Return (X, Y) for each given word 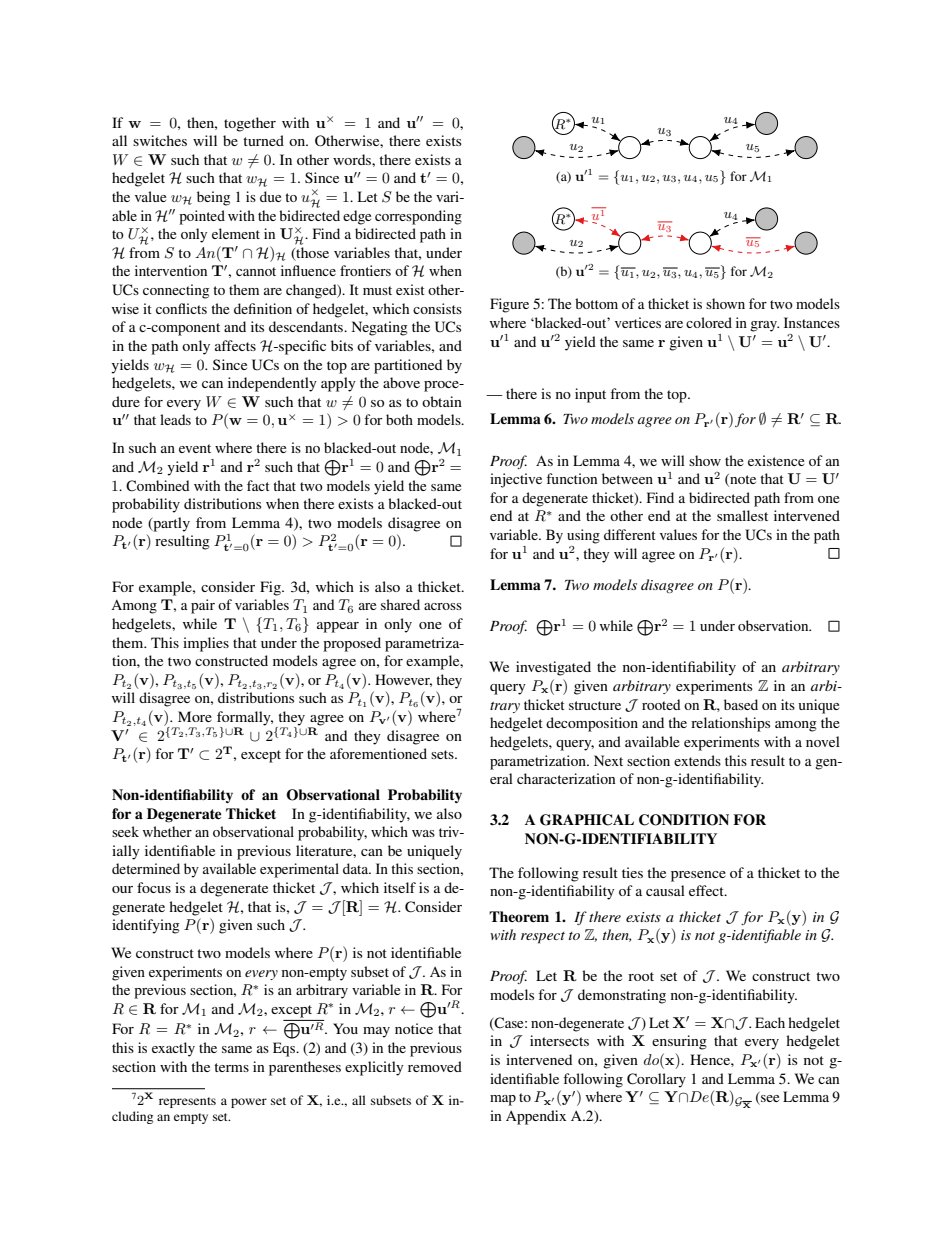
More (195, 716)
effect (707, 890)
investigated (553, 668)
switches (160, 140)
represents (187, 1102)
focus (154, 887)
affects (235, 345)
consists (437, 308)
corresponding (418, 217)
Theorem (519, 916)
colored (709, 322)
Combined (157, 486)
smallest (742, 515)
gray (764, 326)
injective (516, 480)
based (741, 704)
